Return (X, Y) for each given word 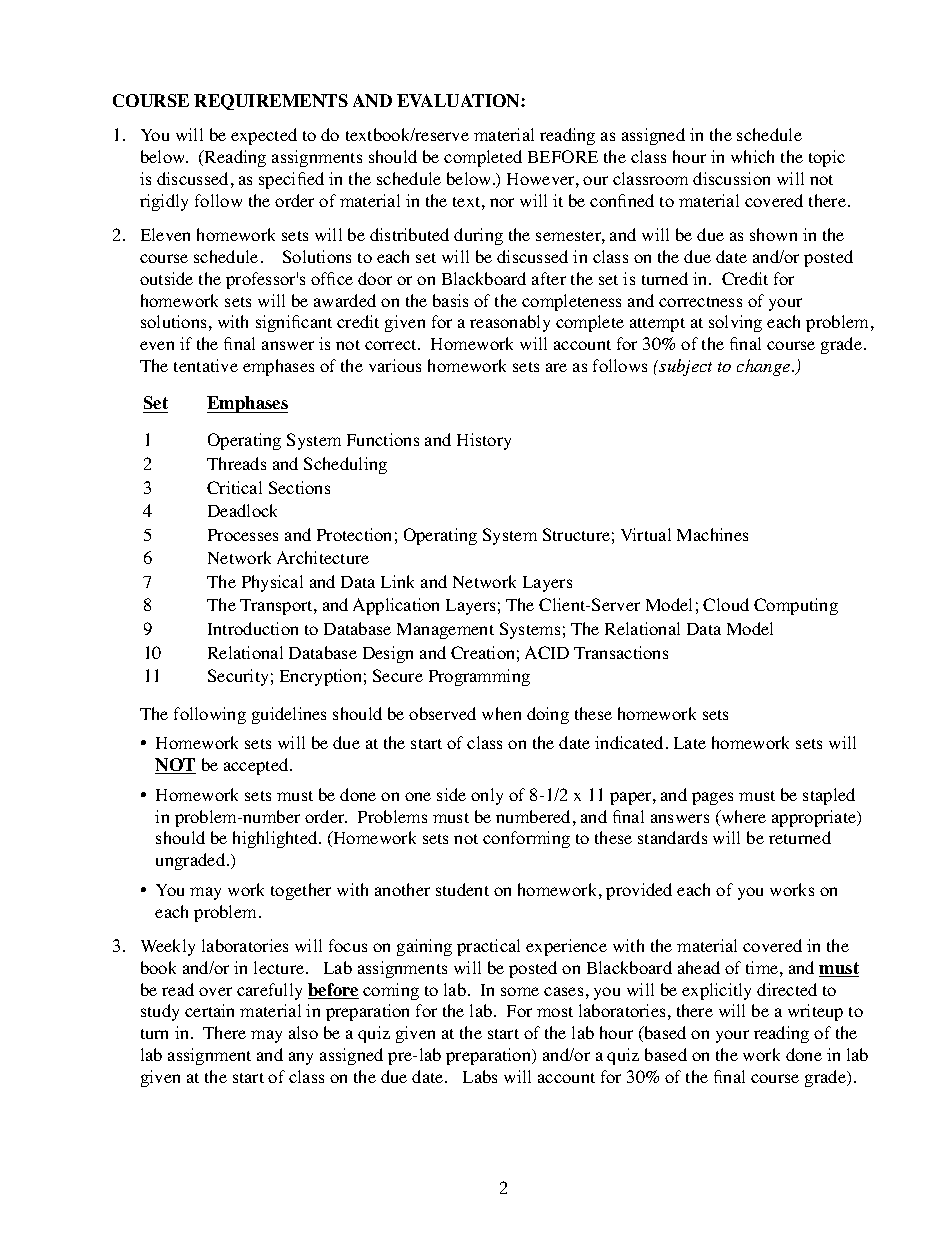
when (501, 713)
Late (690, 743)
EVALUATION (459, 100)
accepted (257, 766)
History (484, 441)
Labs (480, 1076)
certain (209, 1010)
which (752, 156)
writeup (815, 1012)
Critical (234, 487)
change (765, 367)
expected (264, 136)
